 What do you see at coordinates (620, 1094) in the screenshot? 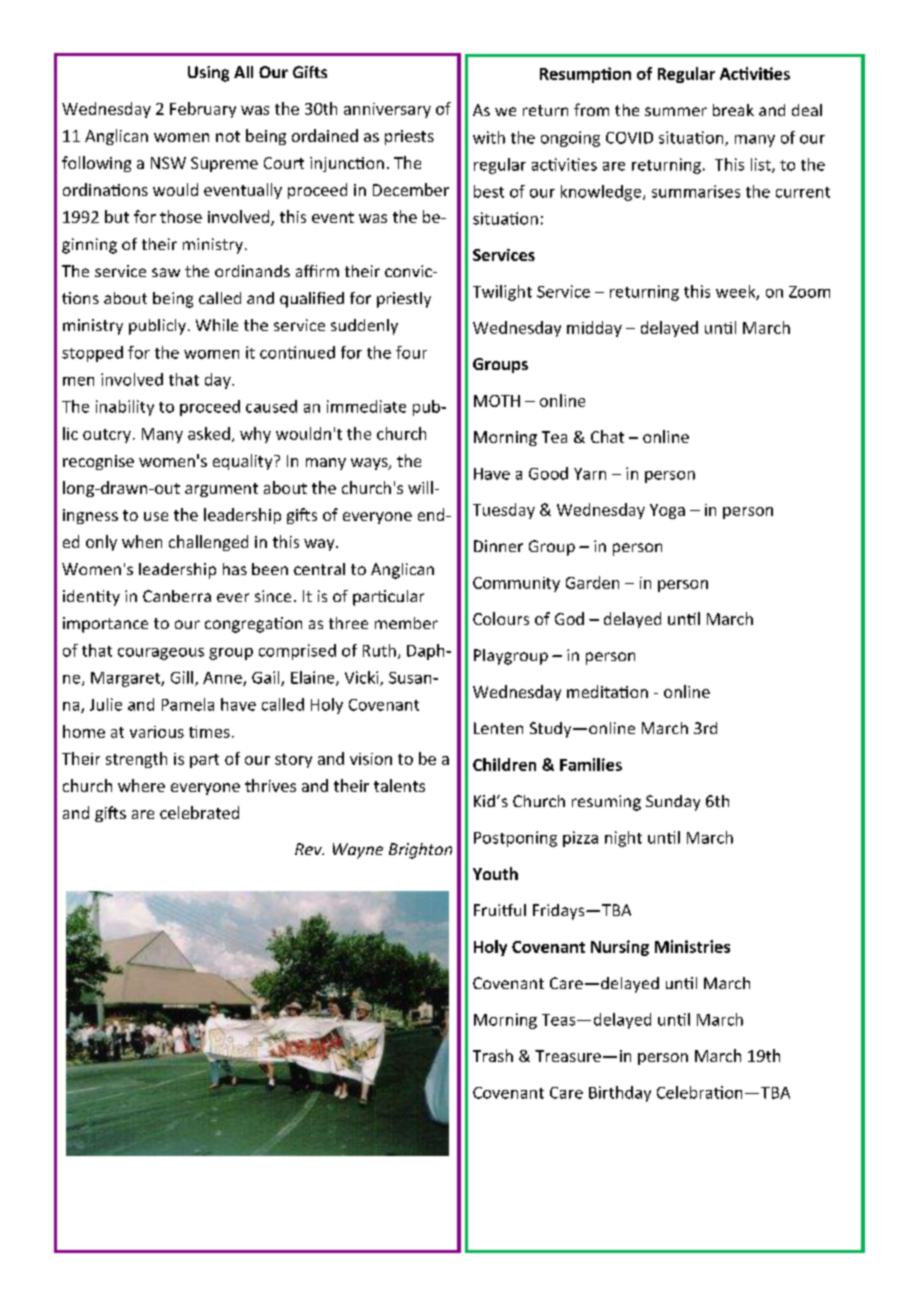
I see `Birthday` at bounding box center [620, 1094].
